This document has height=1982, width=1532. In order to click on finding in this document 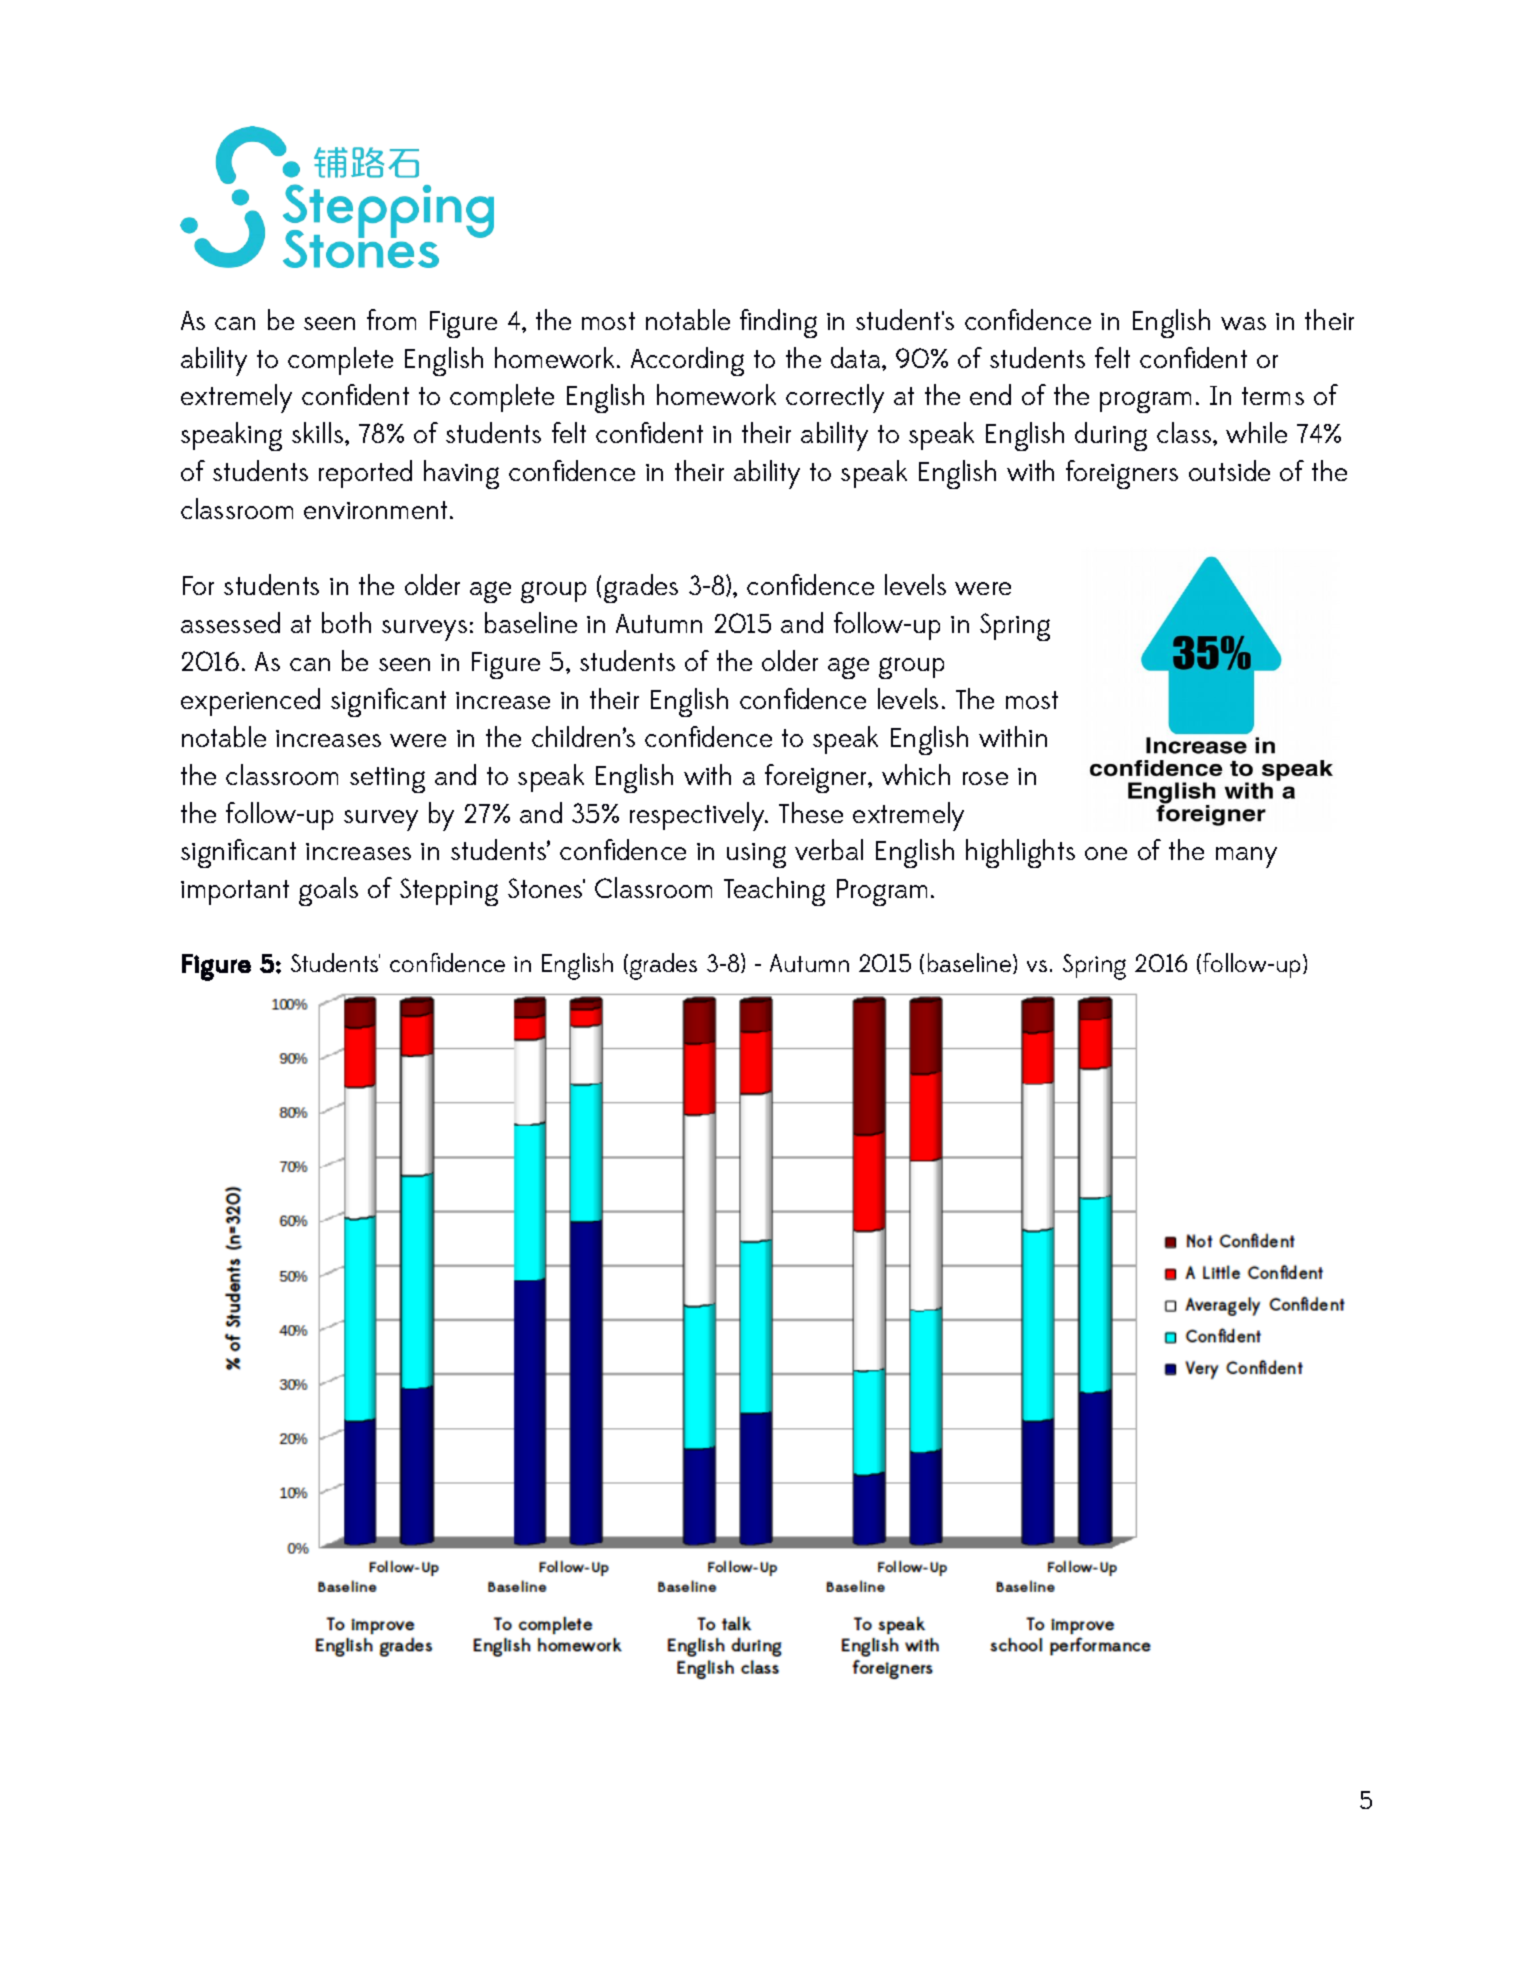, I will do `click(778, 323)`.
